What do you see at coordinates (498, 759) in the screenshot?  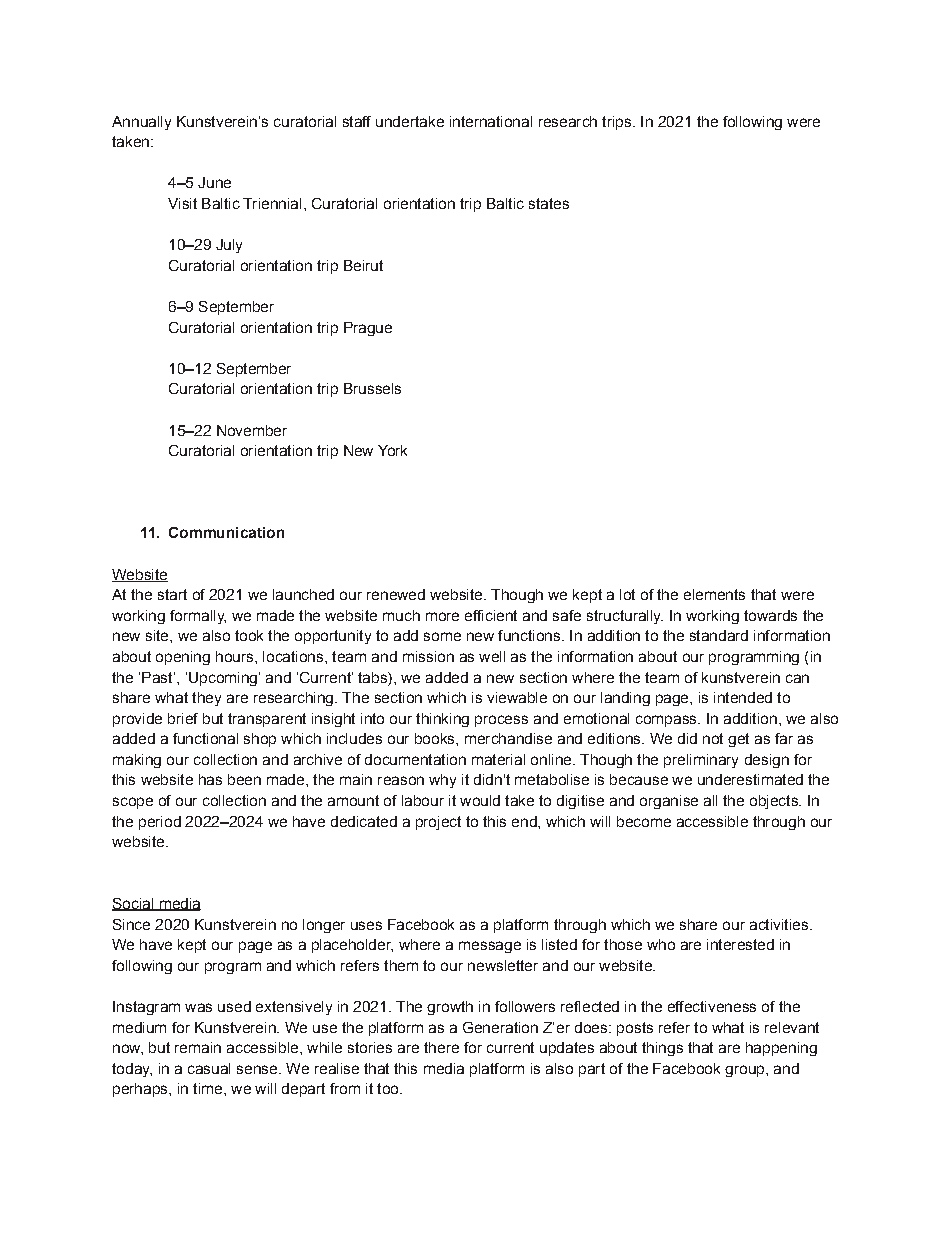 I see `material` at bounding box center [498, 759].
